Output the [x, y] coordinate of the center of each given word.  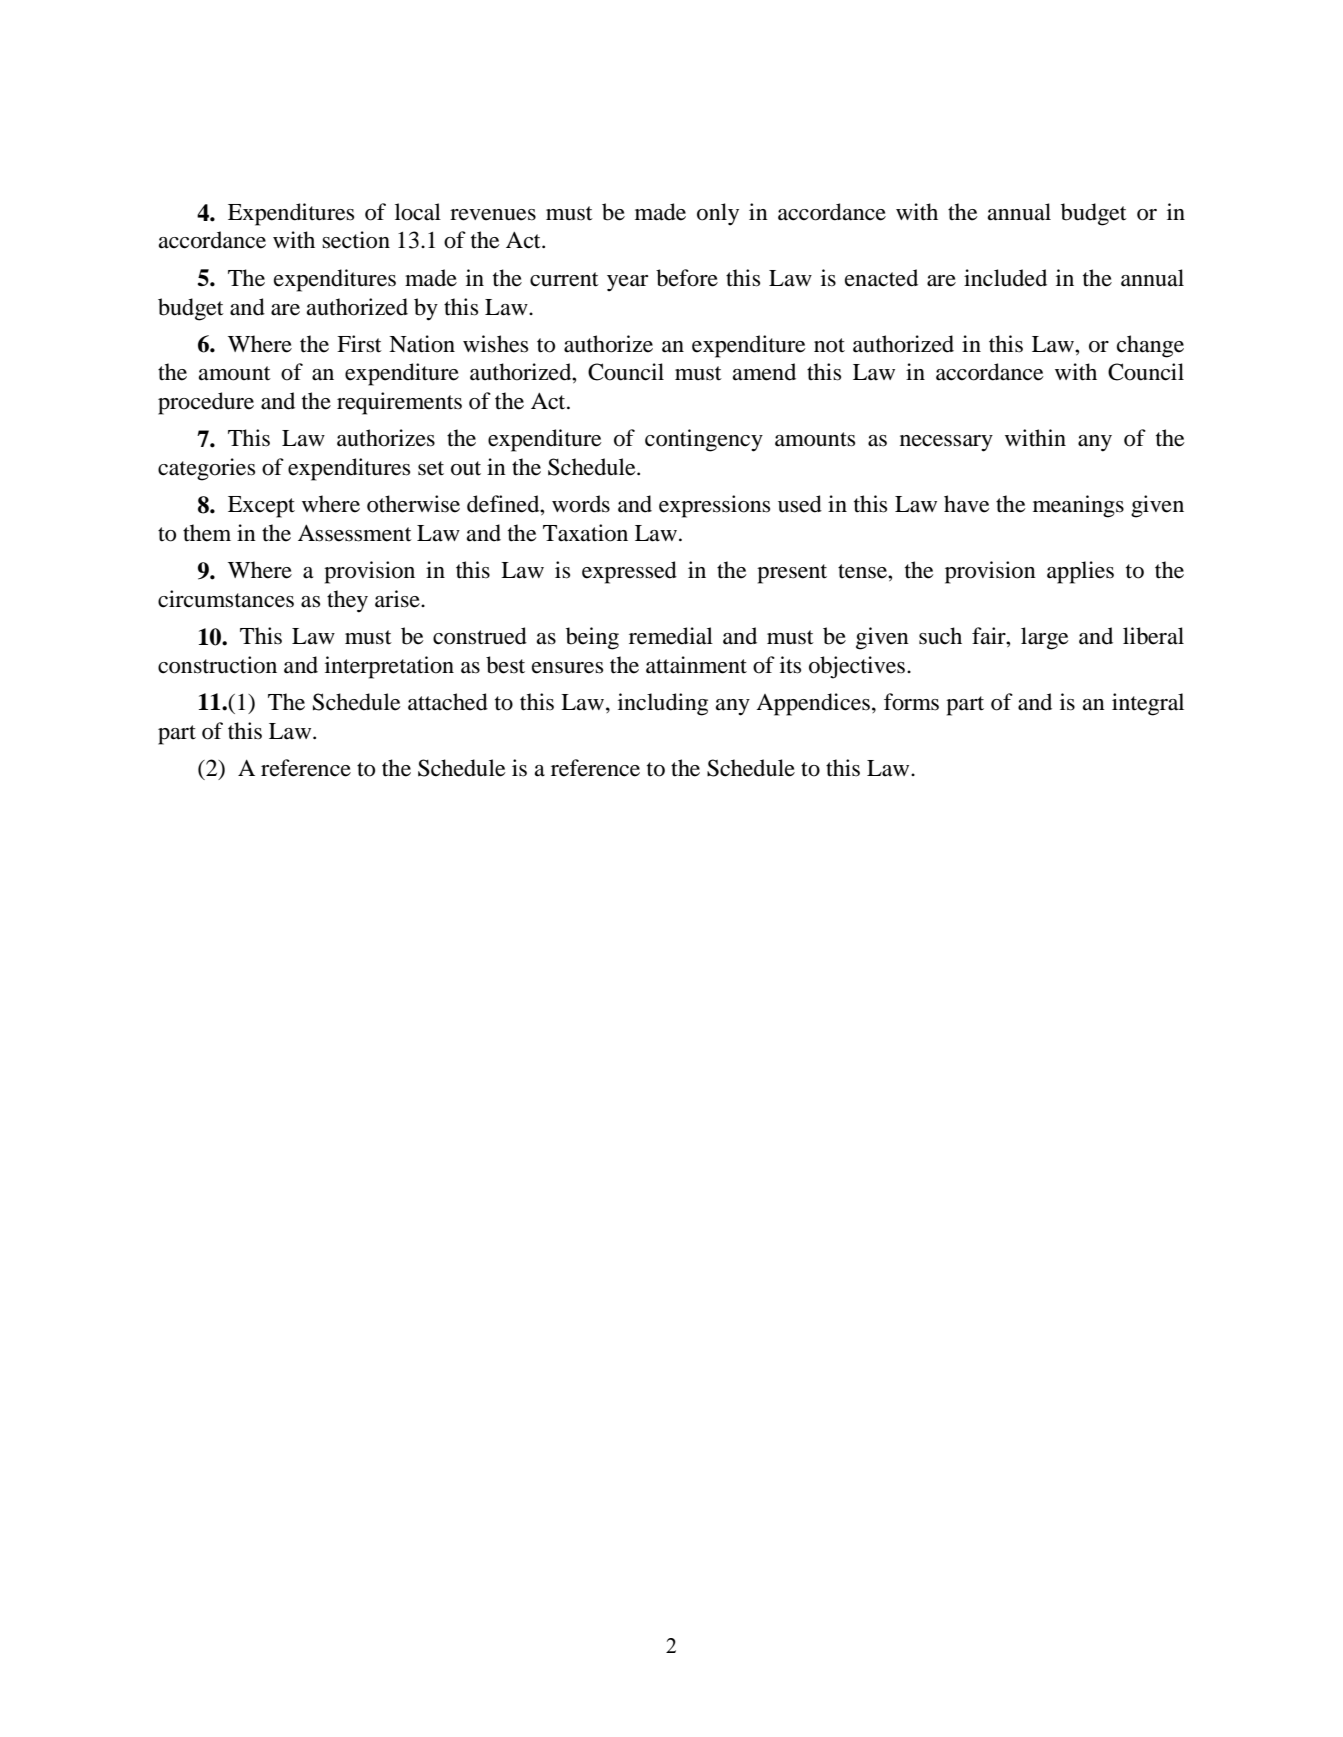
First [359, 344]
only [718, 214]
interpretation [389, 667]
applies [1080, 572]
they [347, 601]
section [356, 240]
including [663, 704]
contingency [704, 440]
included [1005, 278]
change [1150, 346]
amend [764, 372]
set [431, 468]
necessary [946, 443]
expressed [629, 572]
